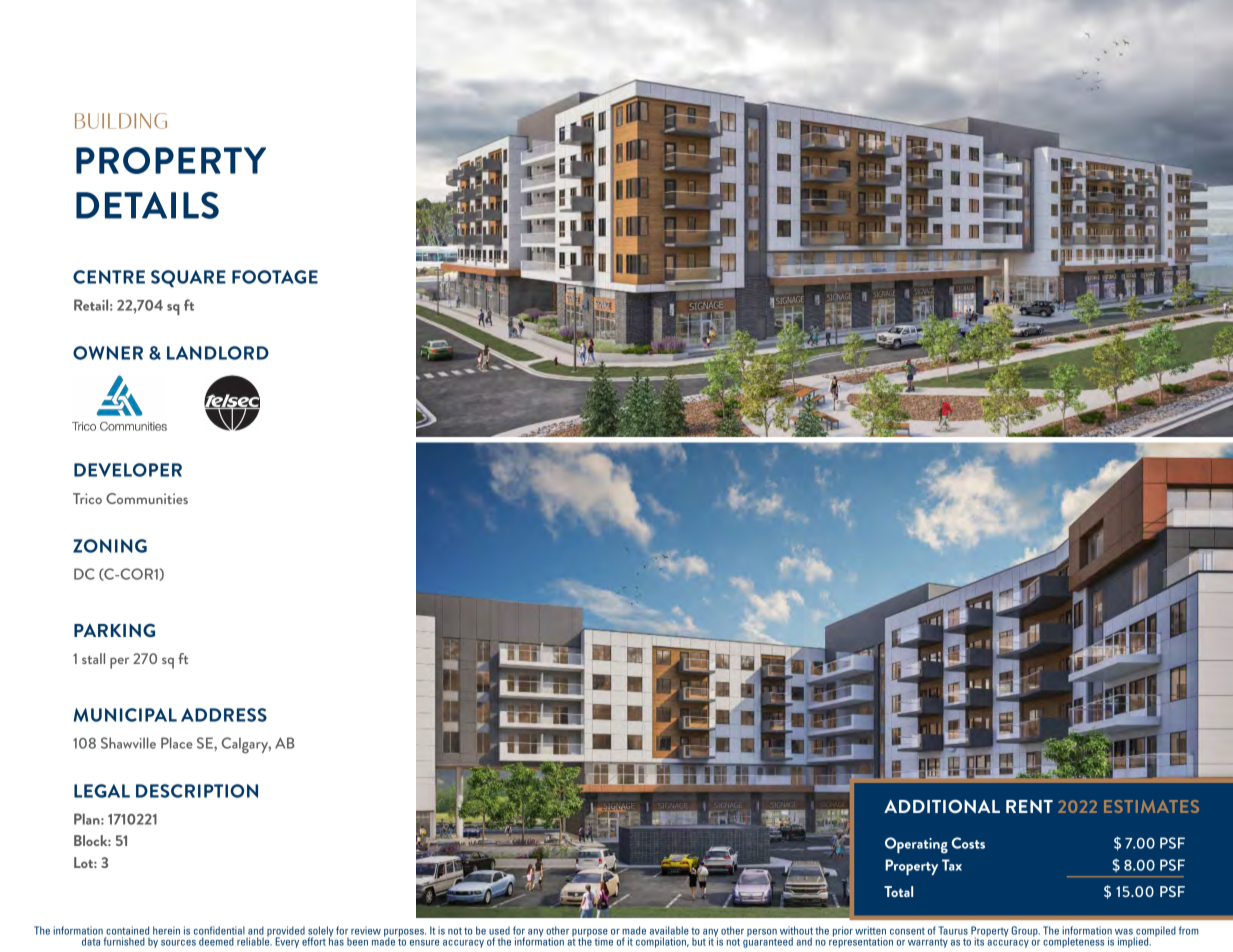  What do you see at coordinates (218, 353) in the page?
I see `LANDLORD` at bounding box center [218, 353].
